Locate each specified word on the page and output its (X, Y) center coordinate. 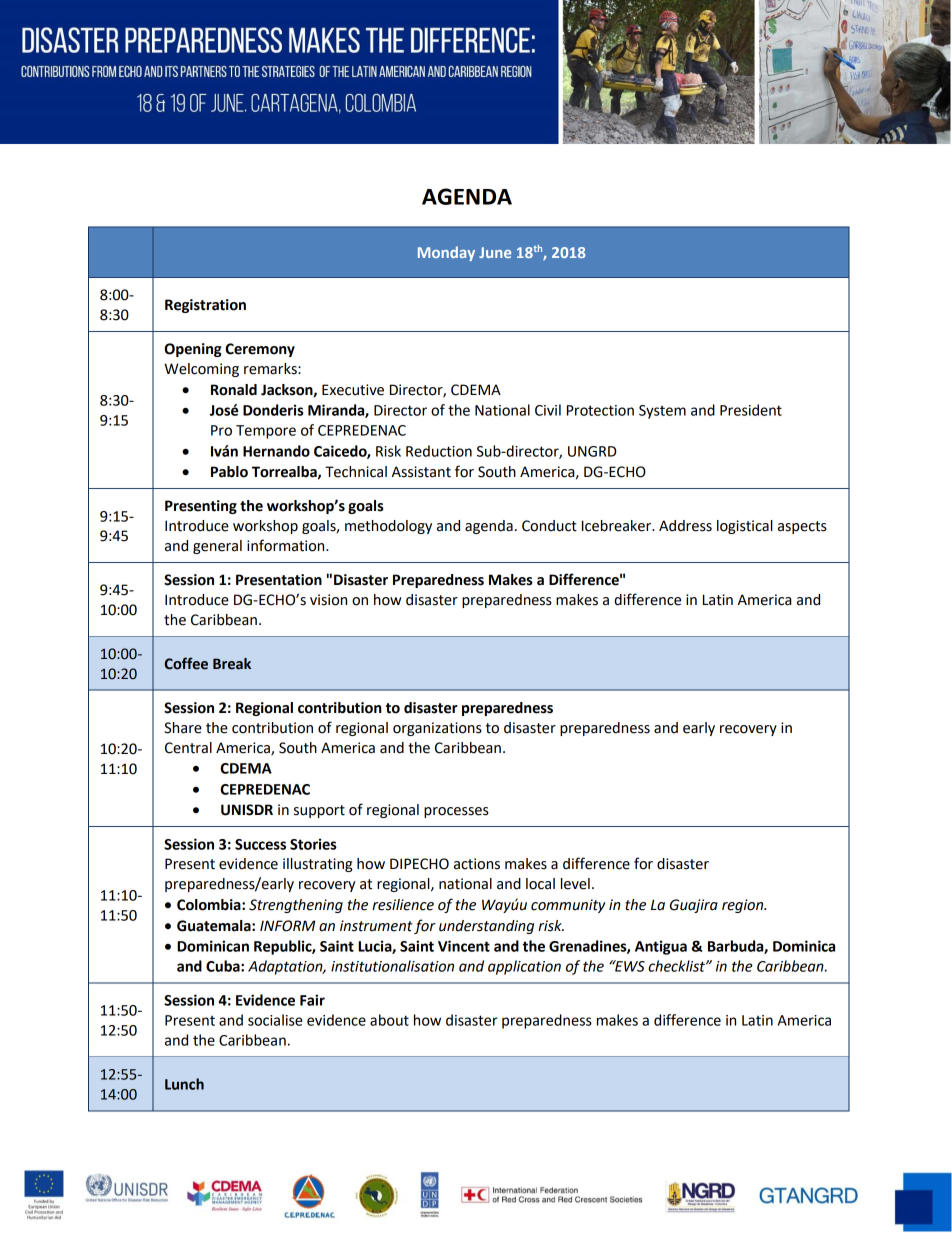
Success (260, 844)
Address (685, 526)
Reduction (439, 451)
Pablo (229, 472)
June (495, 252)
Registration (205, 306)
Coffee (186, 663)
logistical (745, 527)
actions (477, 864)
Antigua (661, 947)
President (751, 410)
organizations (437, 729)
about (389, 1020)
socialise (275, 1020)
